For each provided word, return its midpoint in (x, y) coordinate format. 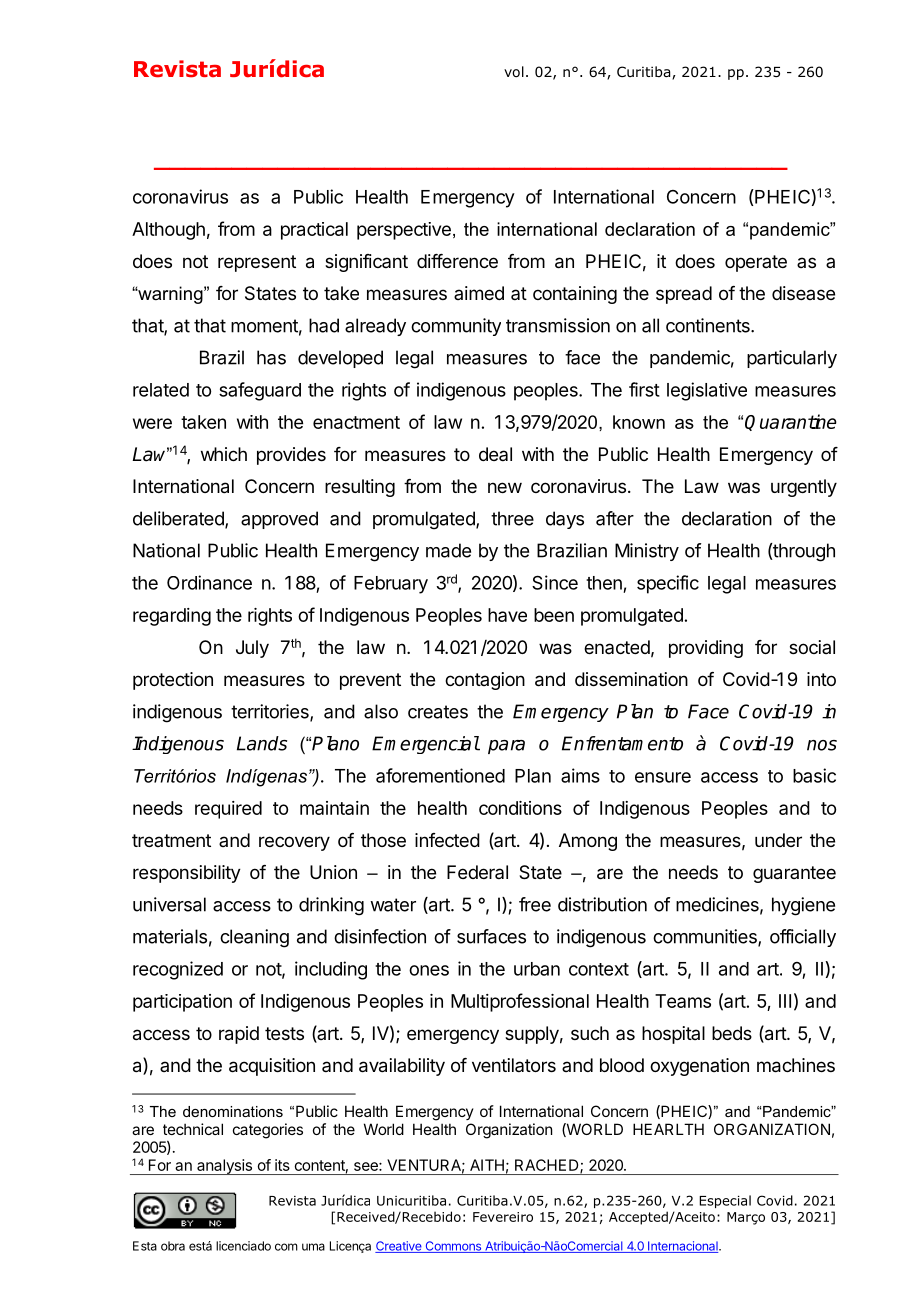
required (228, 810)
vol (514, 72)
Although (168, 231)
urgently (804, 488)
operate (756, 263)
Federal (477, 872)
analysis (225, 1167)
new (505, 487)
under (778, 840)
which (224, 454)
